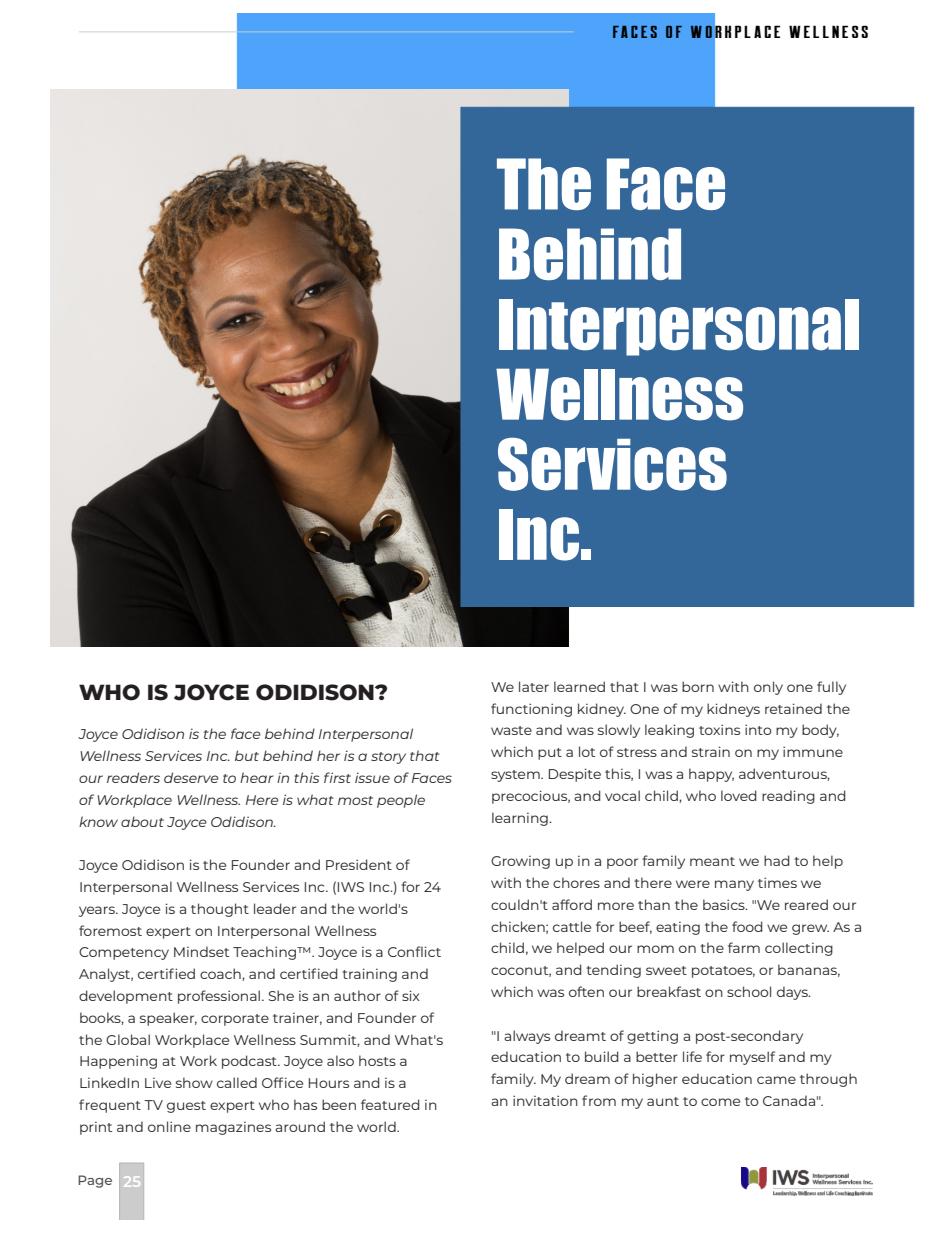 The image size is (952, 1233). Describe the element at coordinates (720, 1102) in the screenshot. I see `come` at that location.
